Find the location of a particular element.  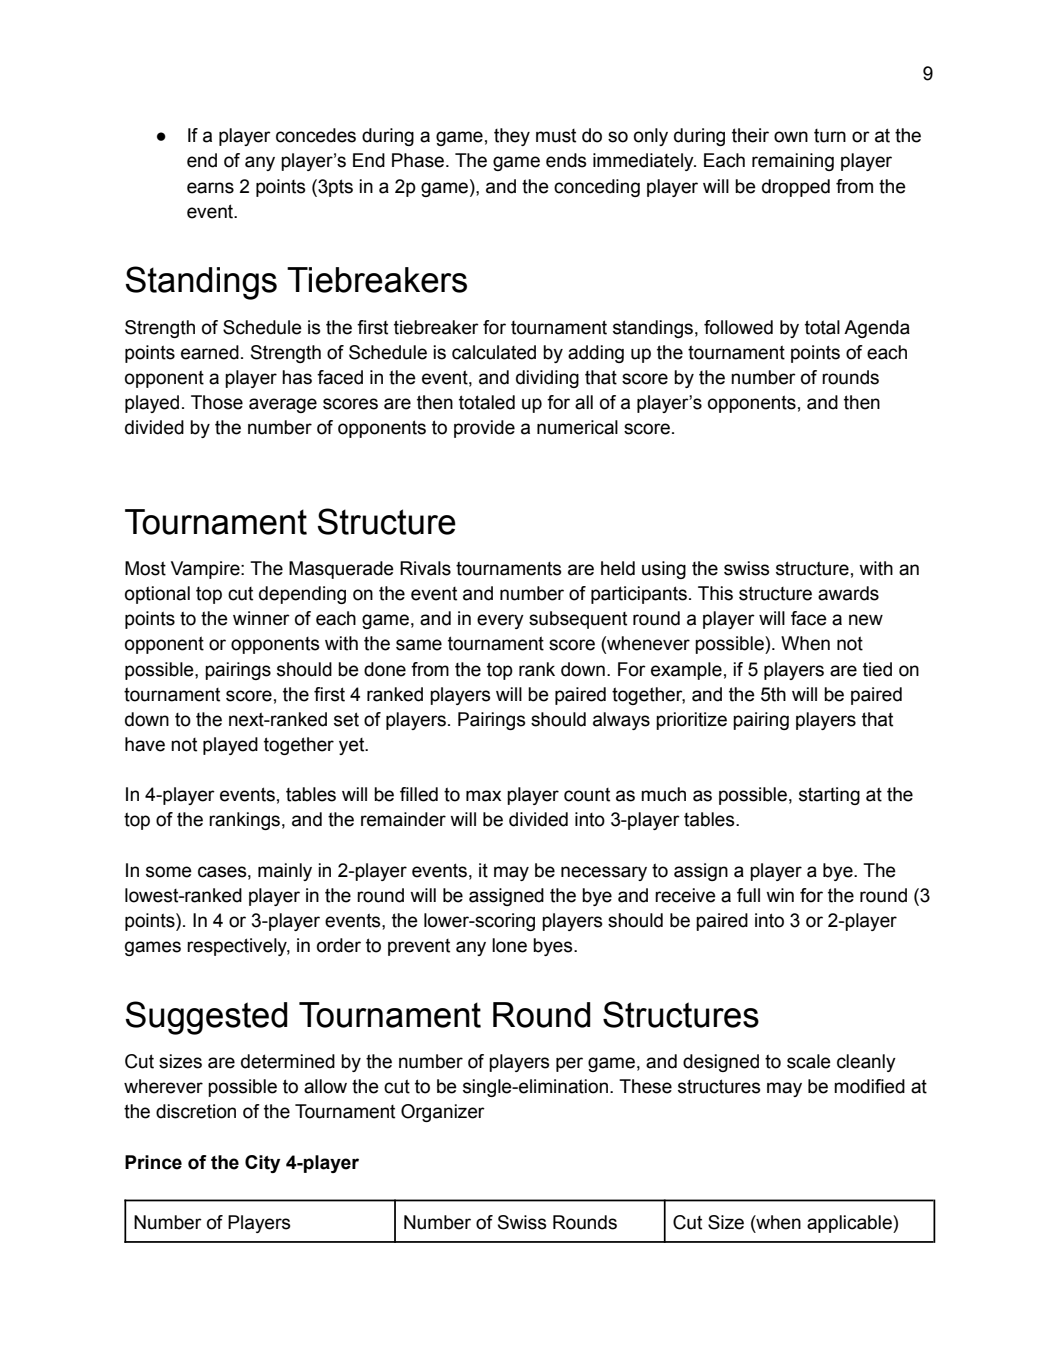

they is located at coordinates (512, 137).
